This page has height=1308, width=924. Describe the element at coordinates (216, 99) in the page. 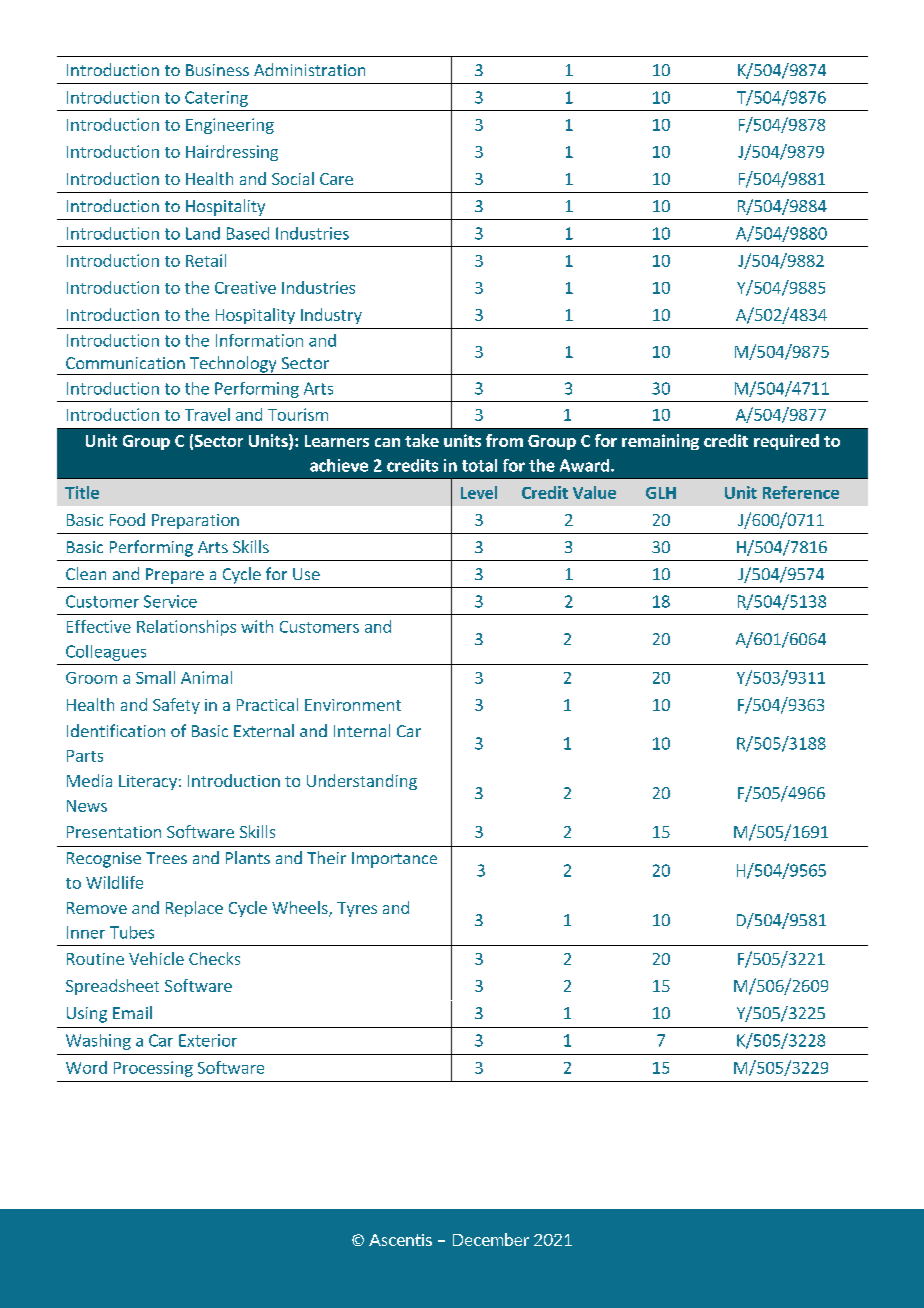

I see `Catering` at that location.
